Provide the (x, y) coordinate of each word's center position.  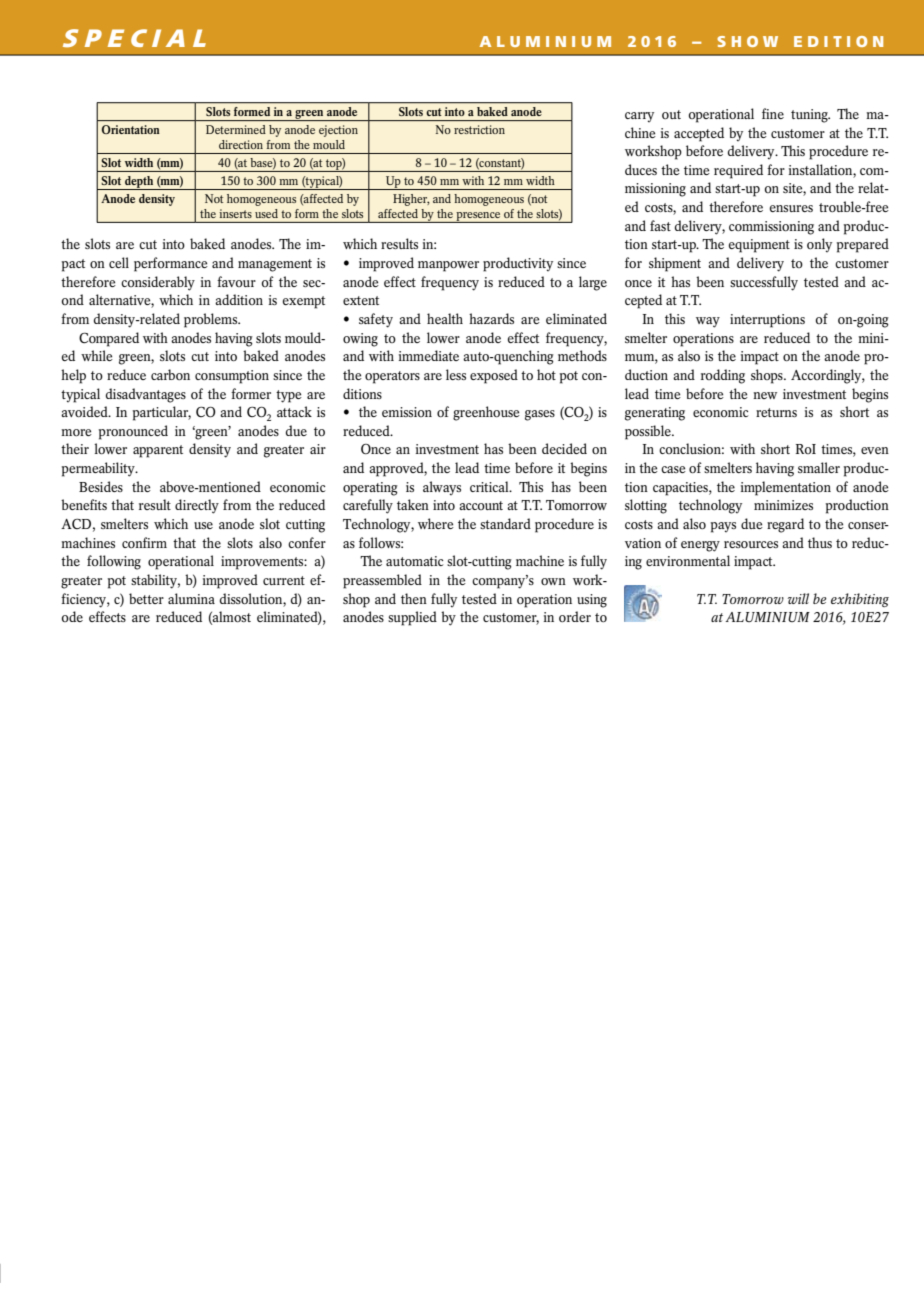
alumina (191, 598)
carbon (170, 374)
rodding (723, 376)
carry (639, 117)
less (456, 374)
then (414, 598)
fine (773, 113)
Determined (236, 129)
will (798, 598)
